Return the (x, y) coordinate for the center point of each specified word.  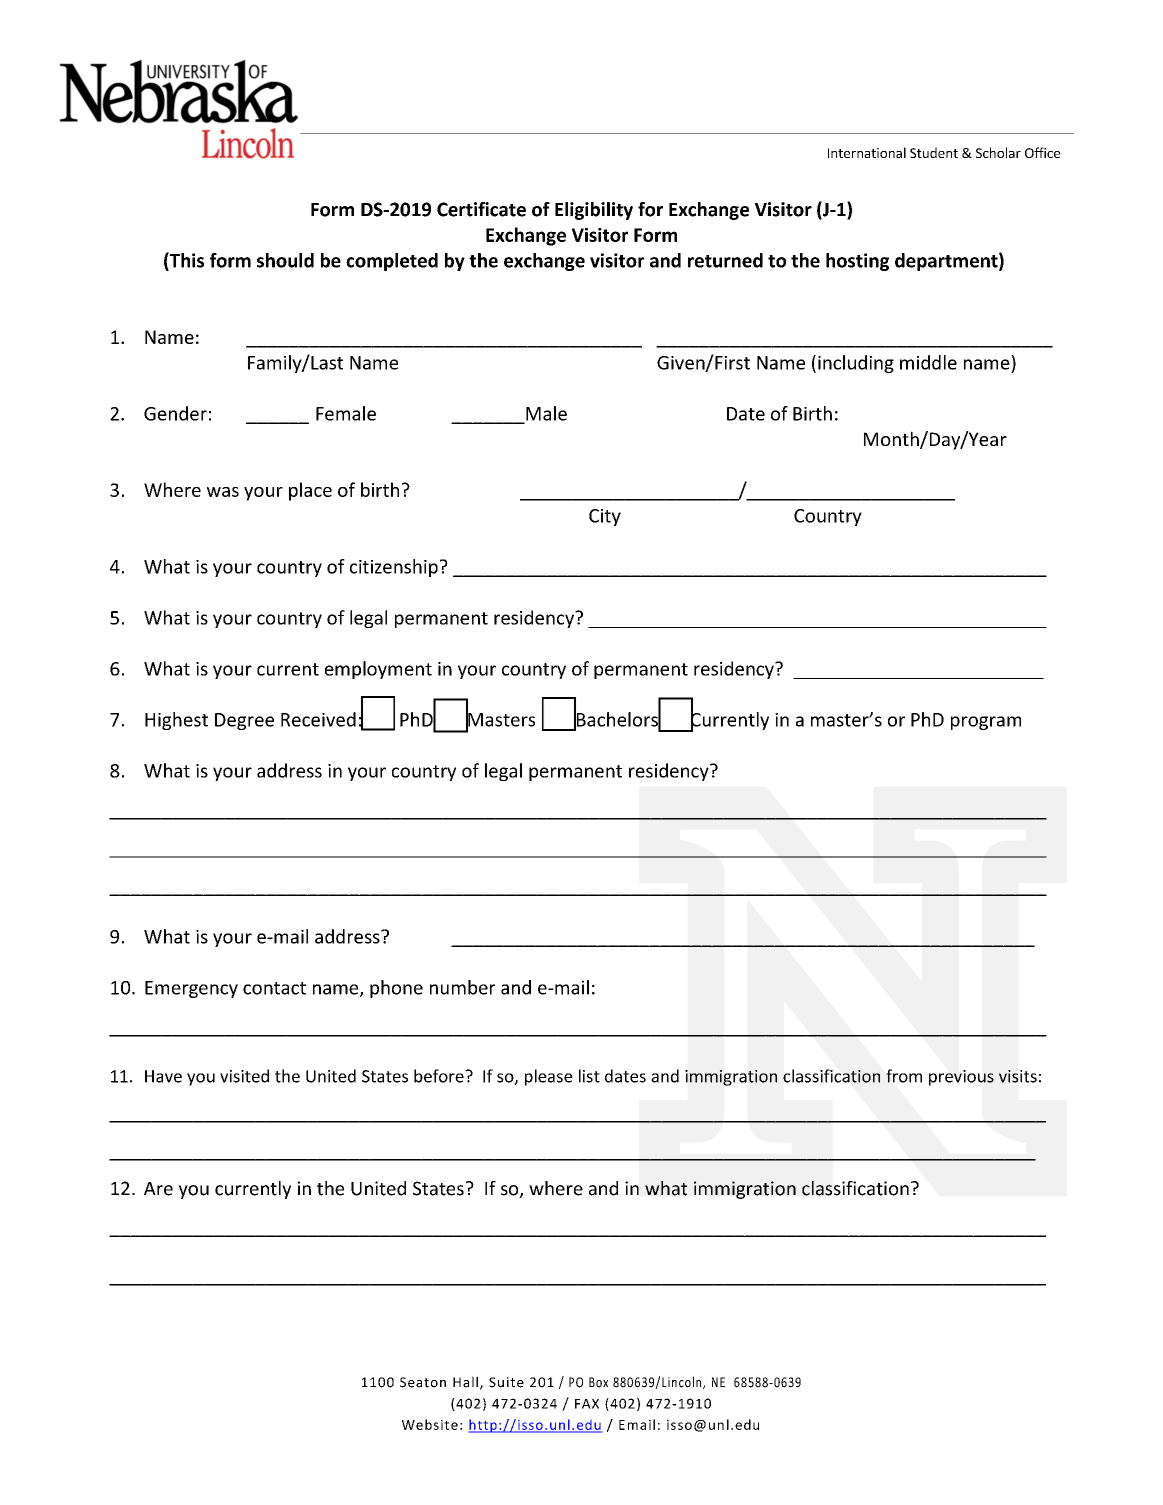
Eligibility (594, 211)
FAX (587, 1404)
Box (598, 1382)
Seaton (423, 1382)
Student (934, 152)
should (285, 260)
